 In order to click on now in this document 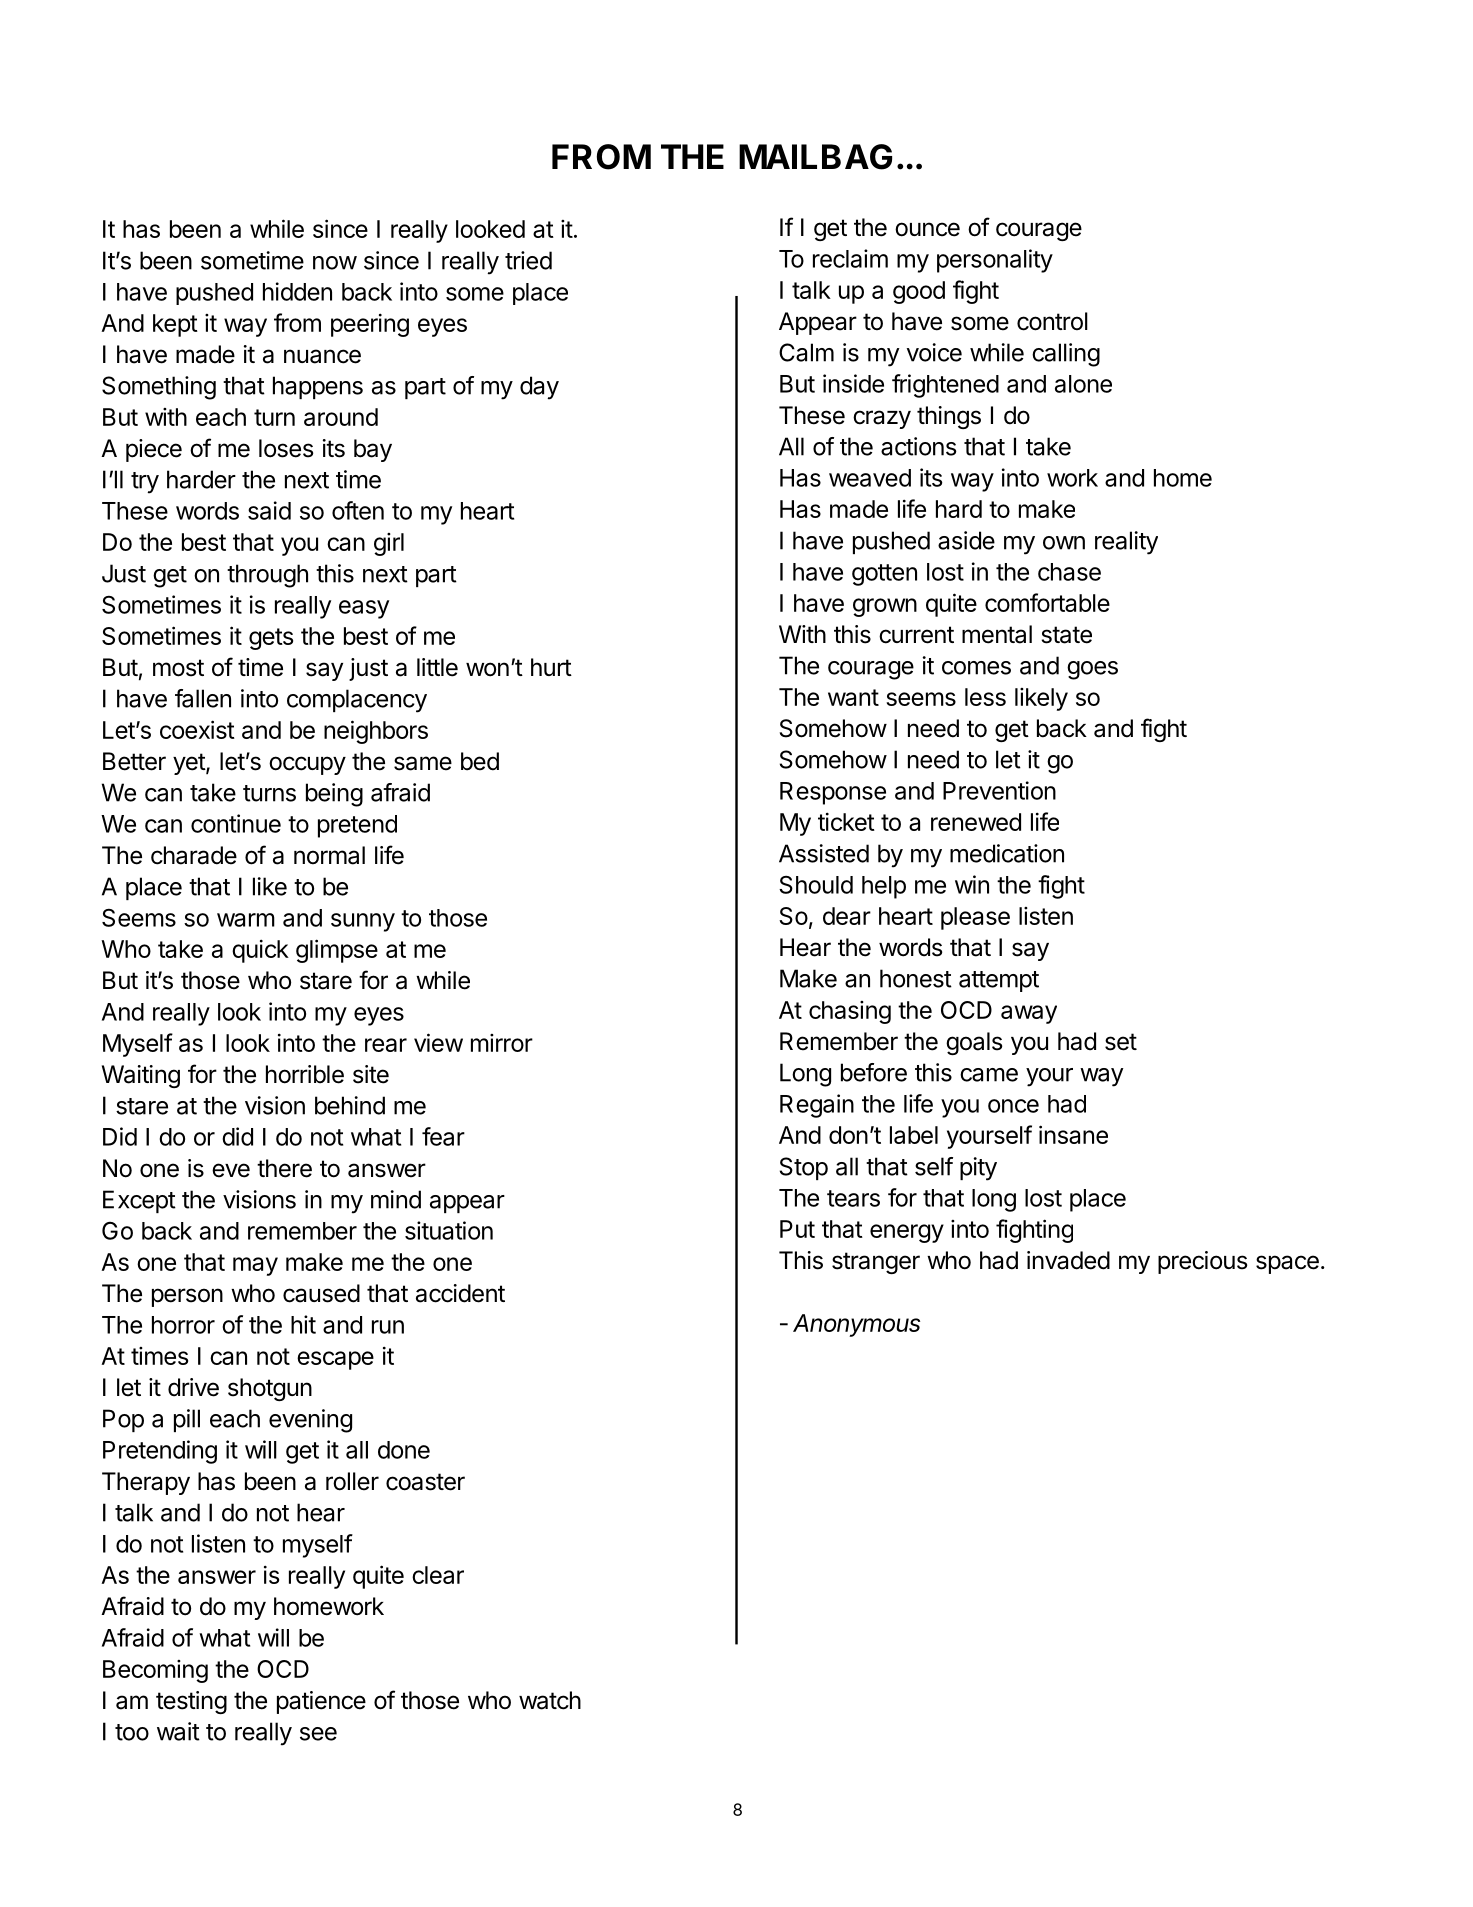, I will do `click(335, 263)`.
